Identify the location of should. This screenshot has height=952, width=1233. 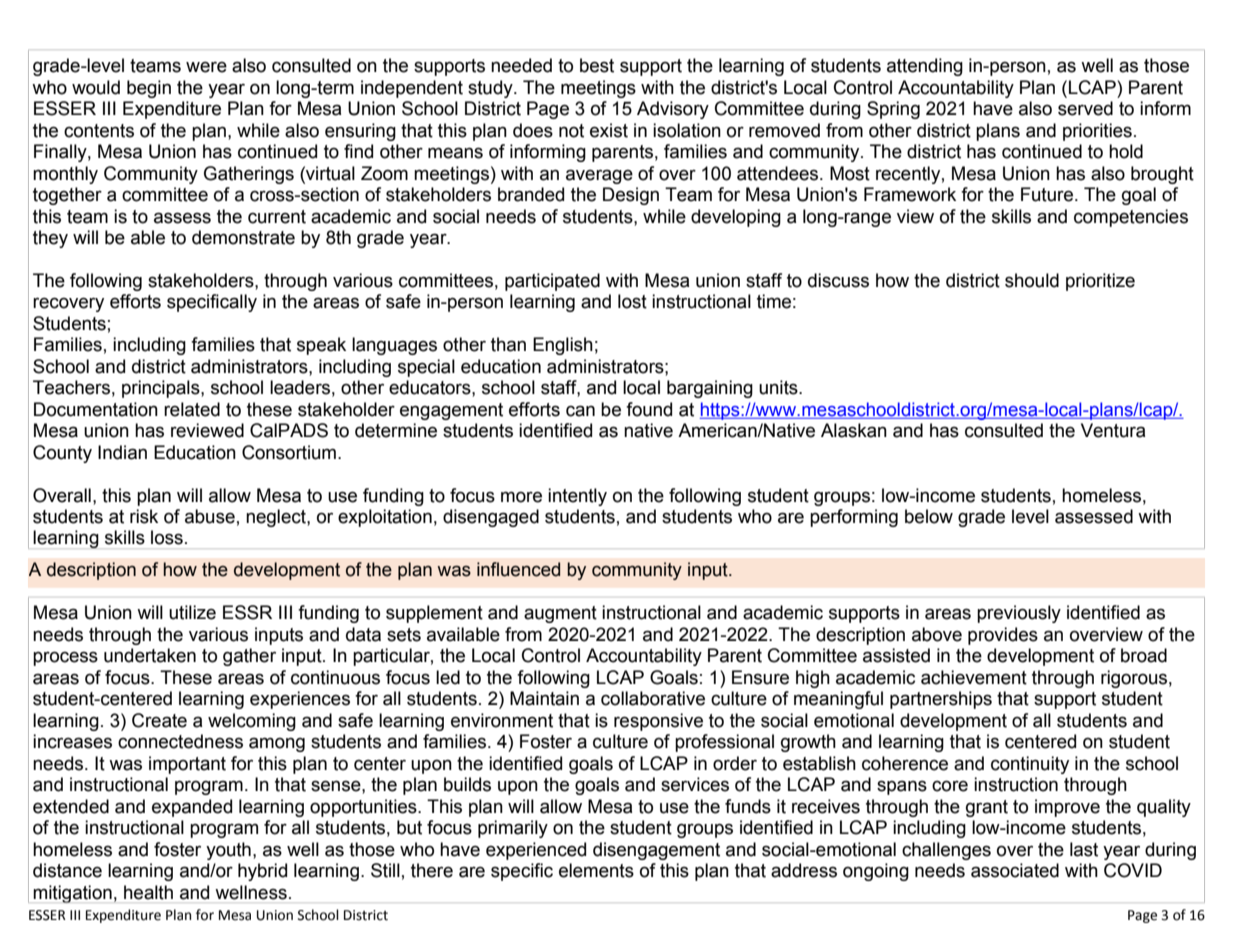
(1032, 280).
